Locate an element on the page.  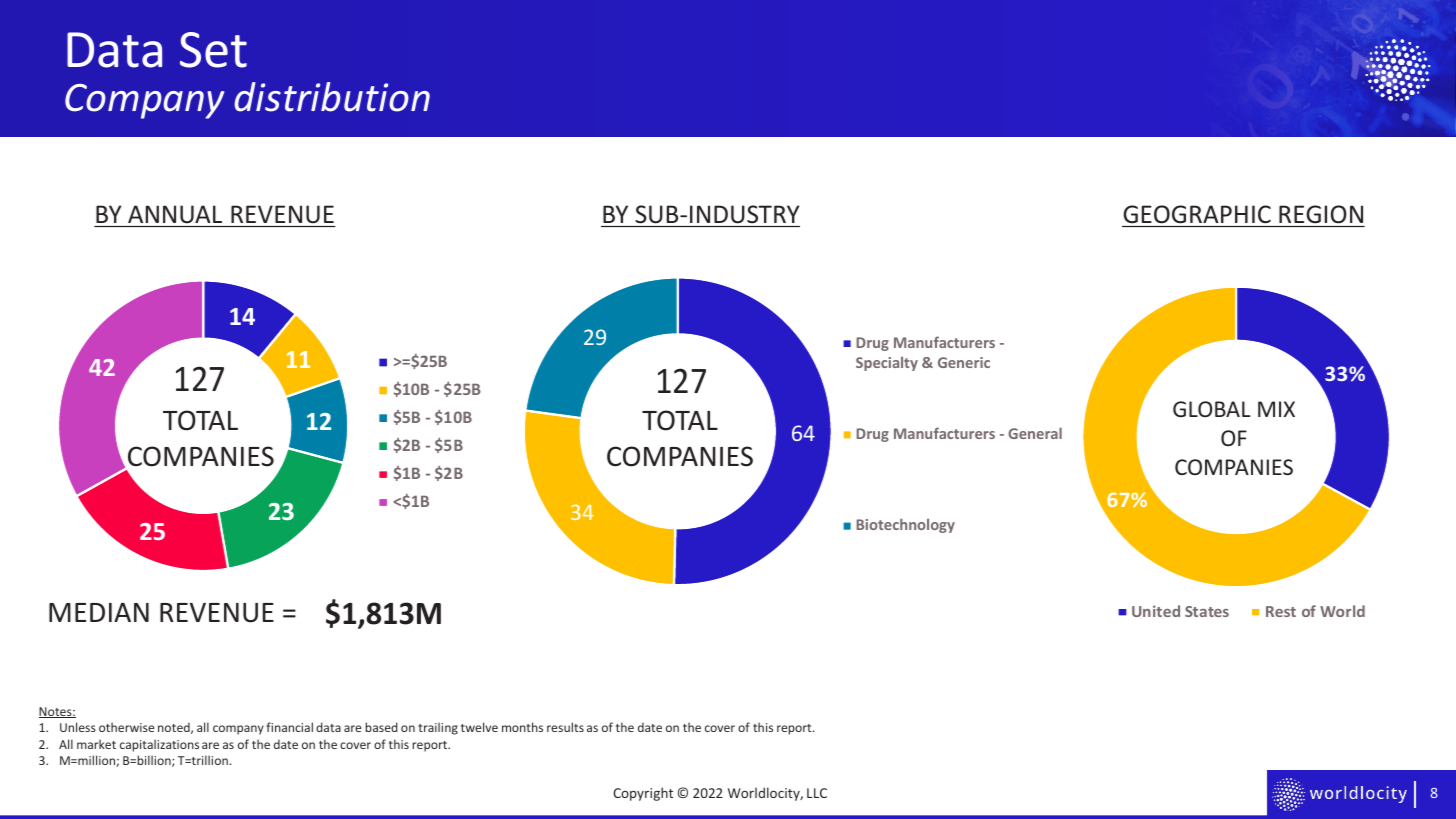
ANNUAL is located at coordinates (175, 214).
